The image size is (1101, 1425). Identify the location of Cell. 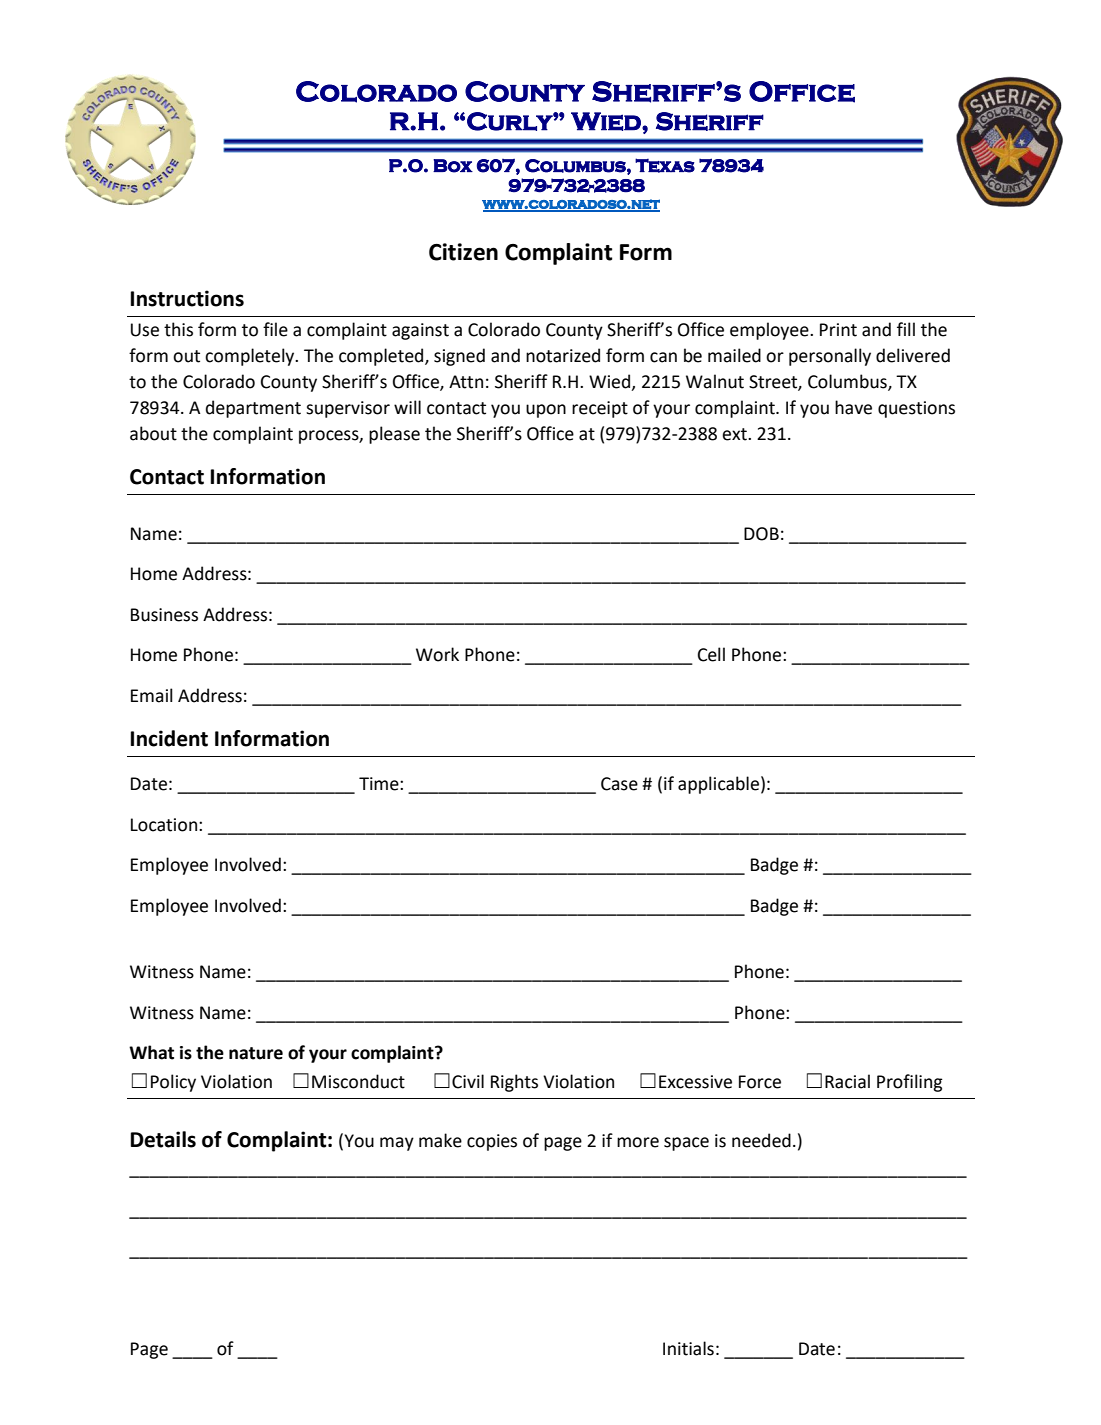
(711, 654).
